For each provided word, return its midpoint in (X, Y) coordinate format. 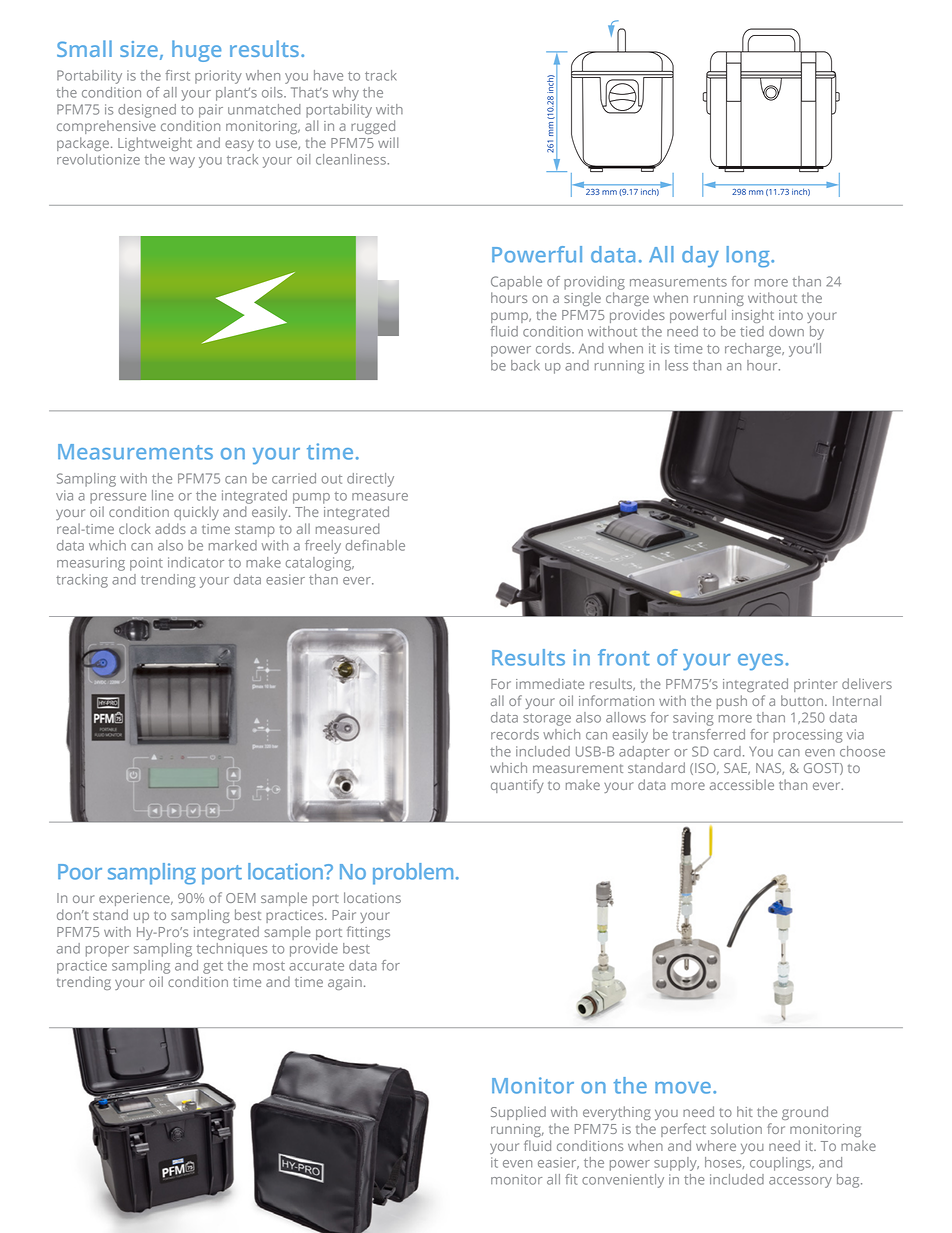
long (749, 257)
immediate (550, 683)
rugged (373, 127)
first (177, 75)
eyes (762, 662)
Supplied (518, 1113)
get (213, 967)
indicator (196, 562)
